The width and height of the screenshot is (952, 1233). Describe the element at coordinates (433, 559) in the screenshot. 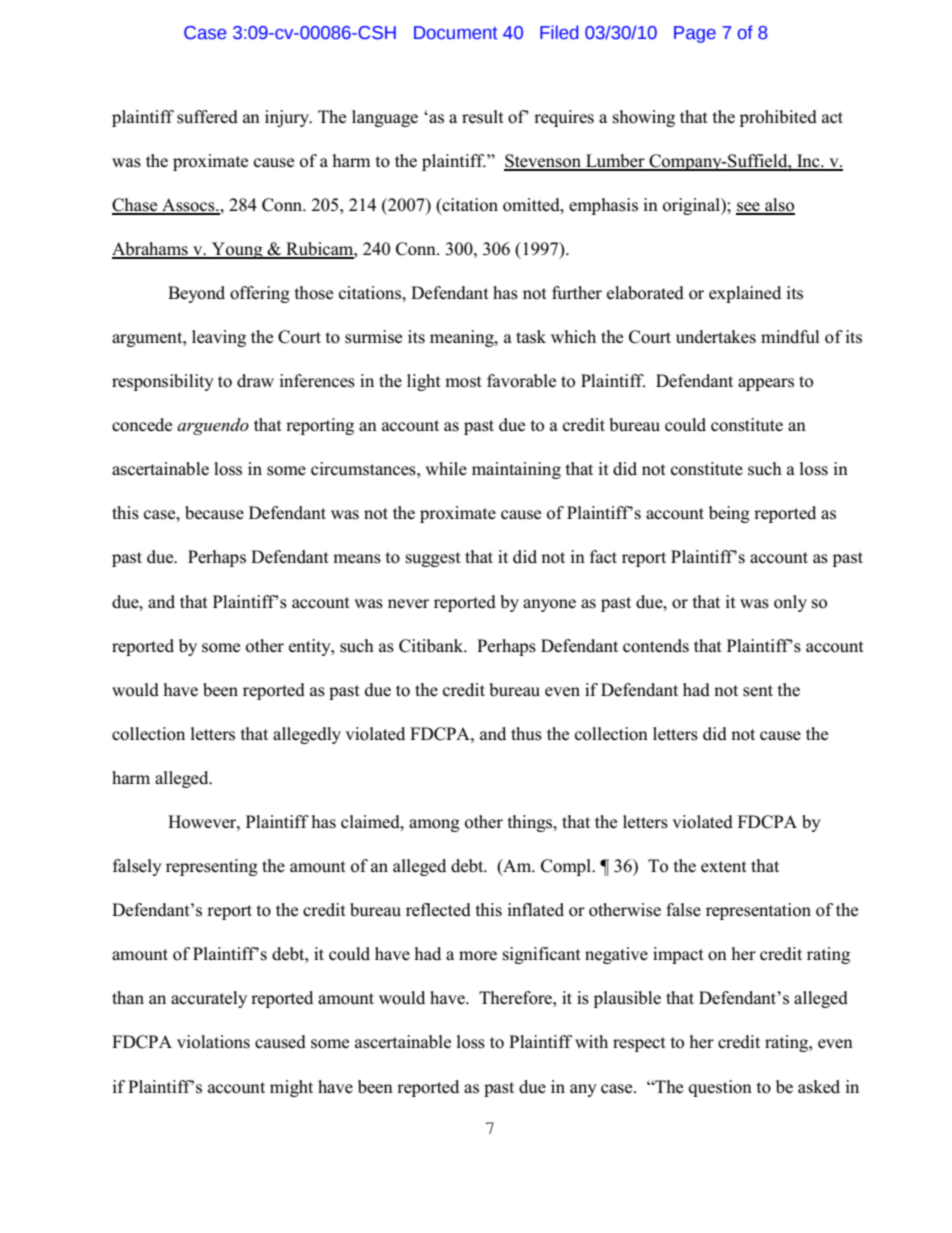

I see `suggest` at that location.
